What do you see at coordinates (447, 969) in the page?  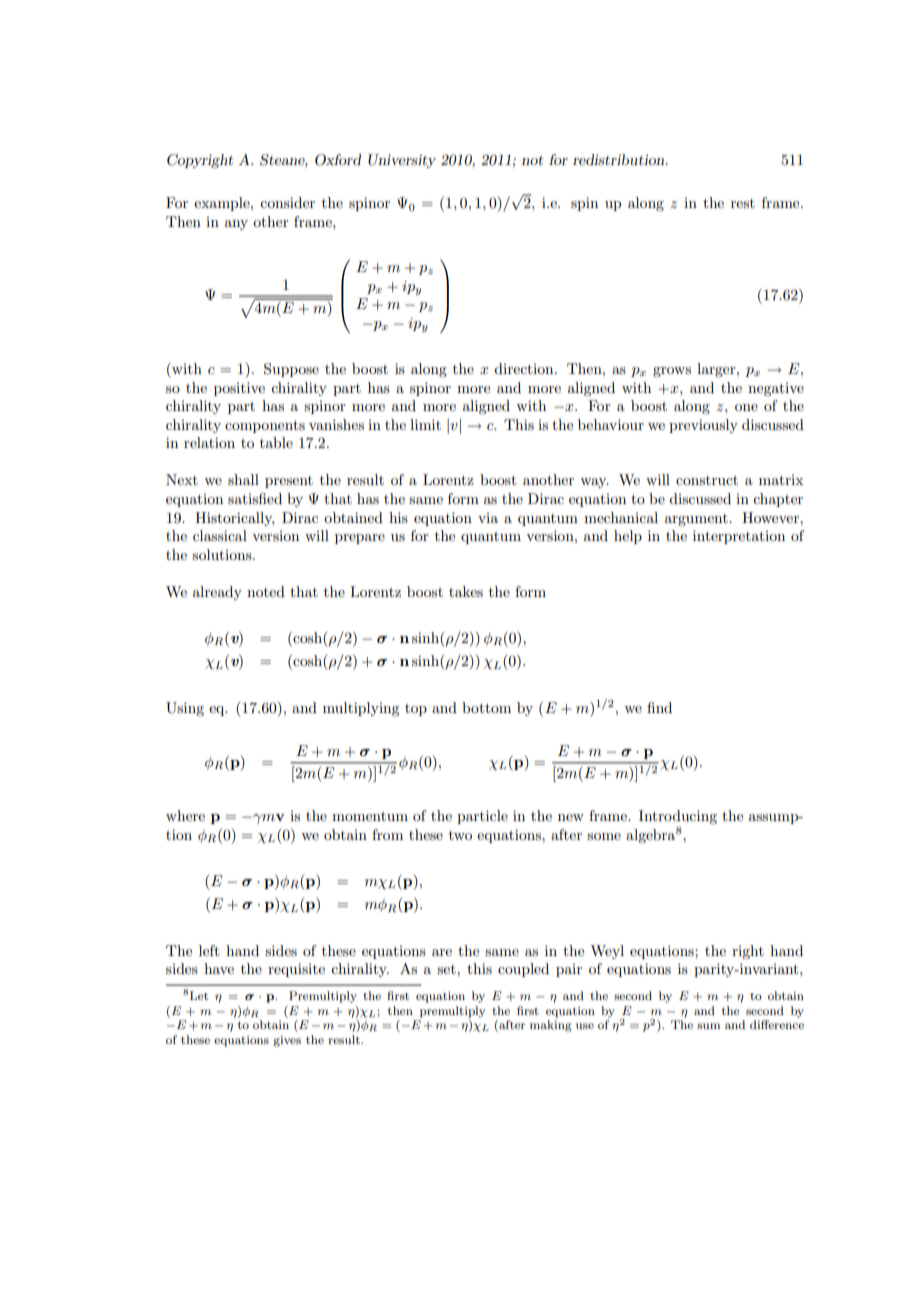 I see `set` at bounding box center [447, 969].
